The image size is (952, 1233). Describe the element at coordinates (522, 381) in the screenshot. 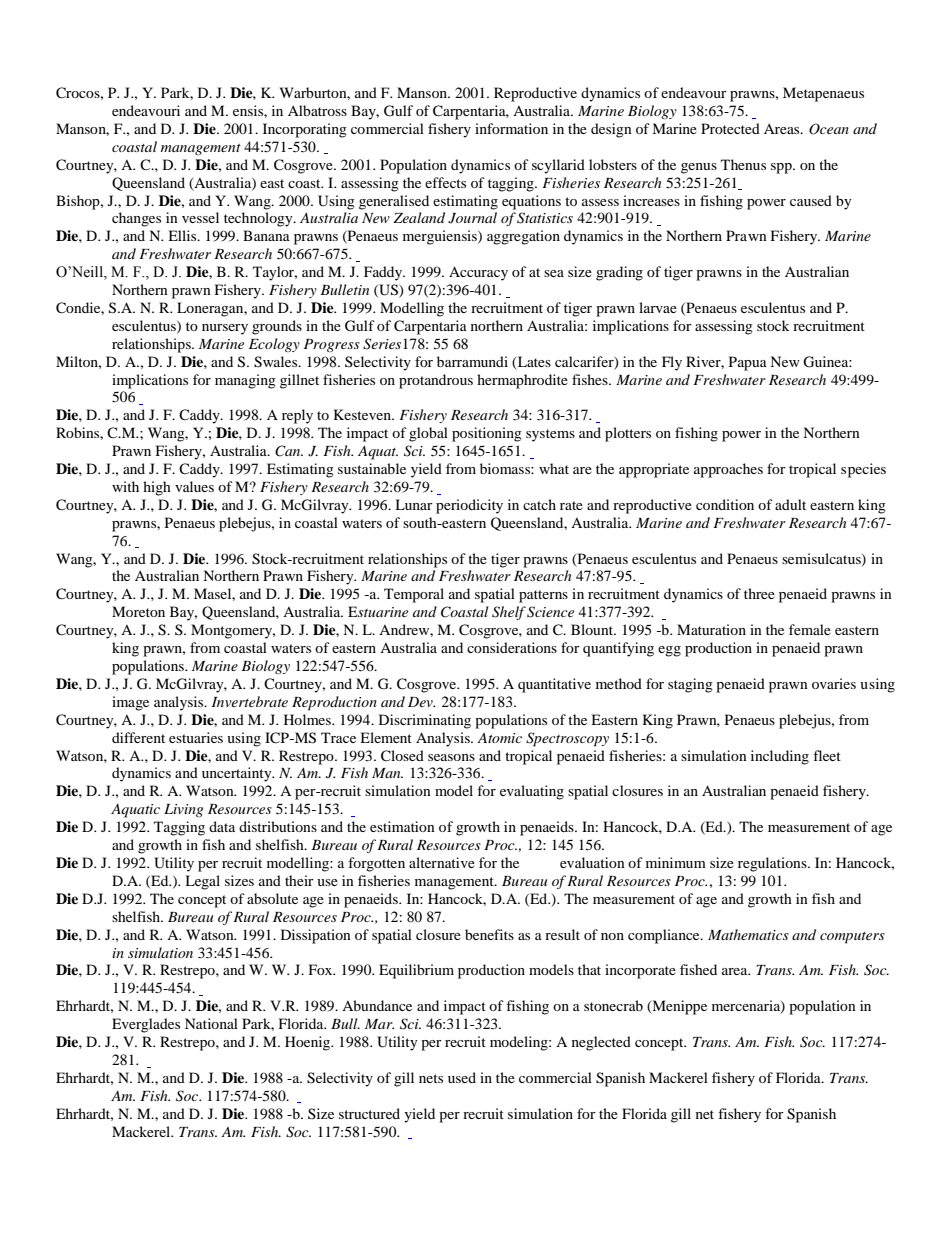

I see `hermaphrodite` at that location.
